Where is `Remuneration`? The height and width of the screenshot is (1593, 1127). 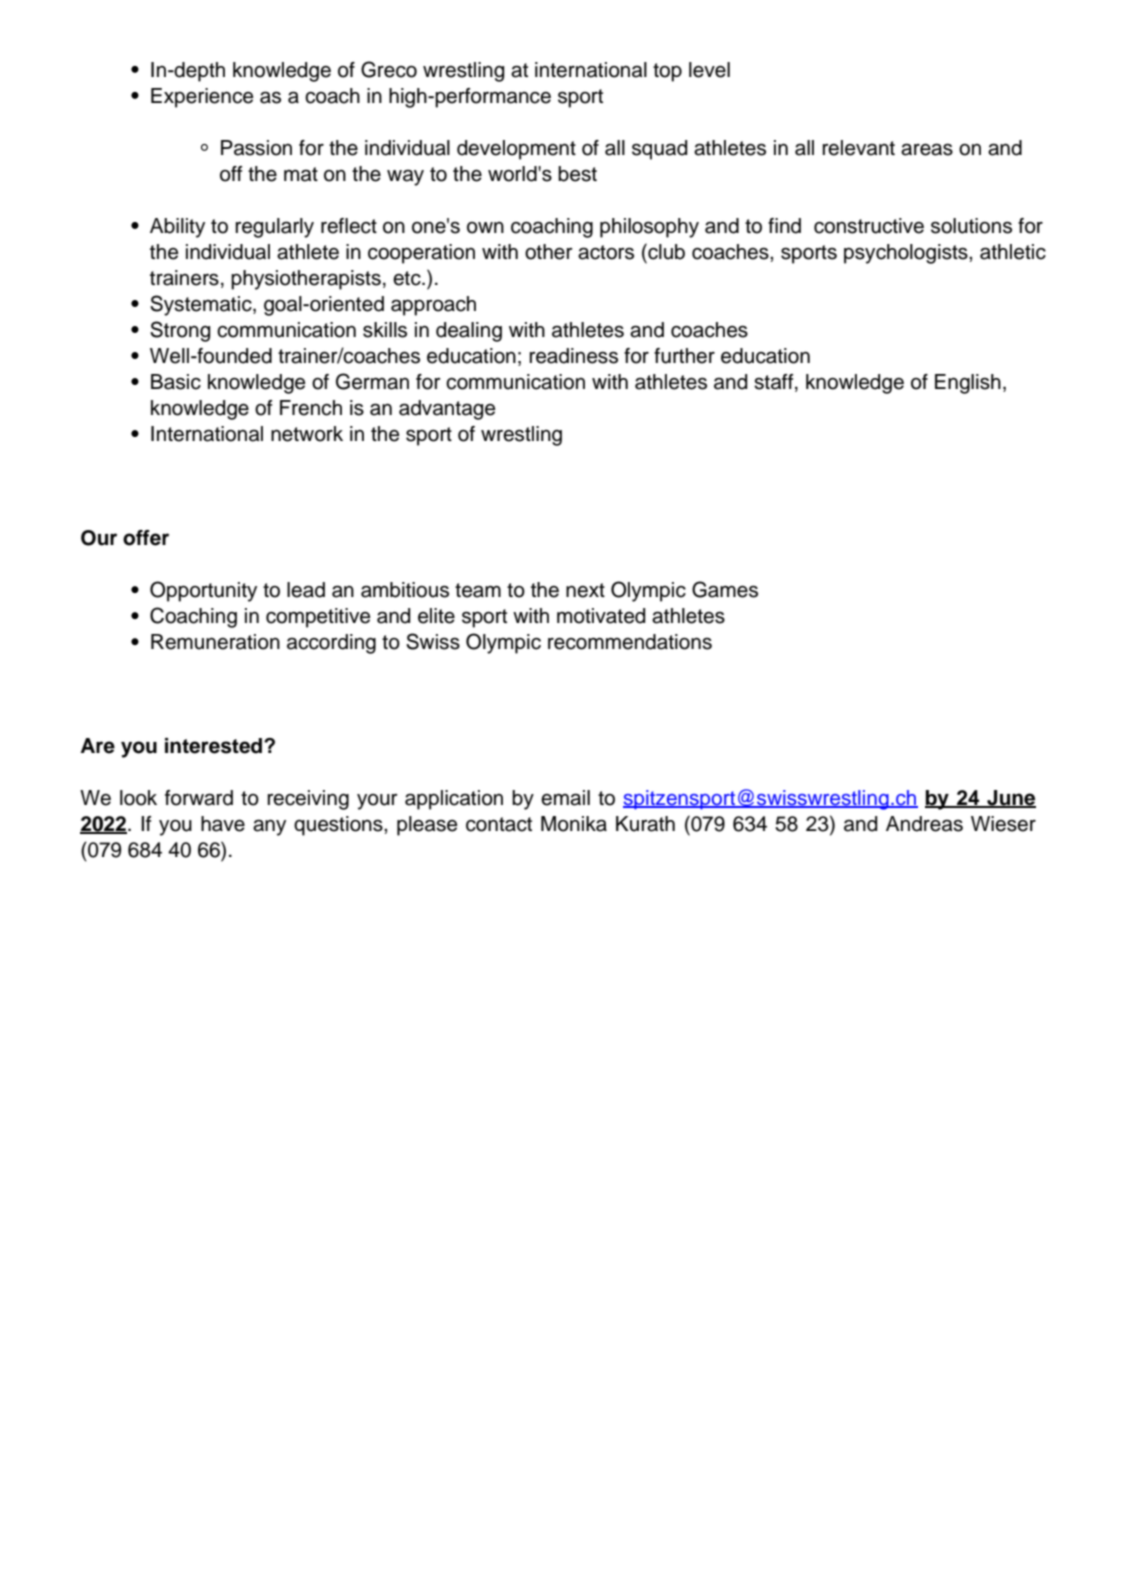
Remuneration is located at coordinates (215, 642).
